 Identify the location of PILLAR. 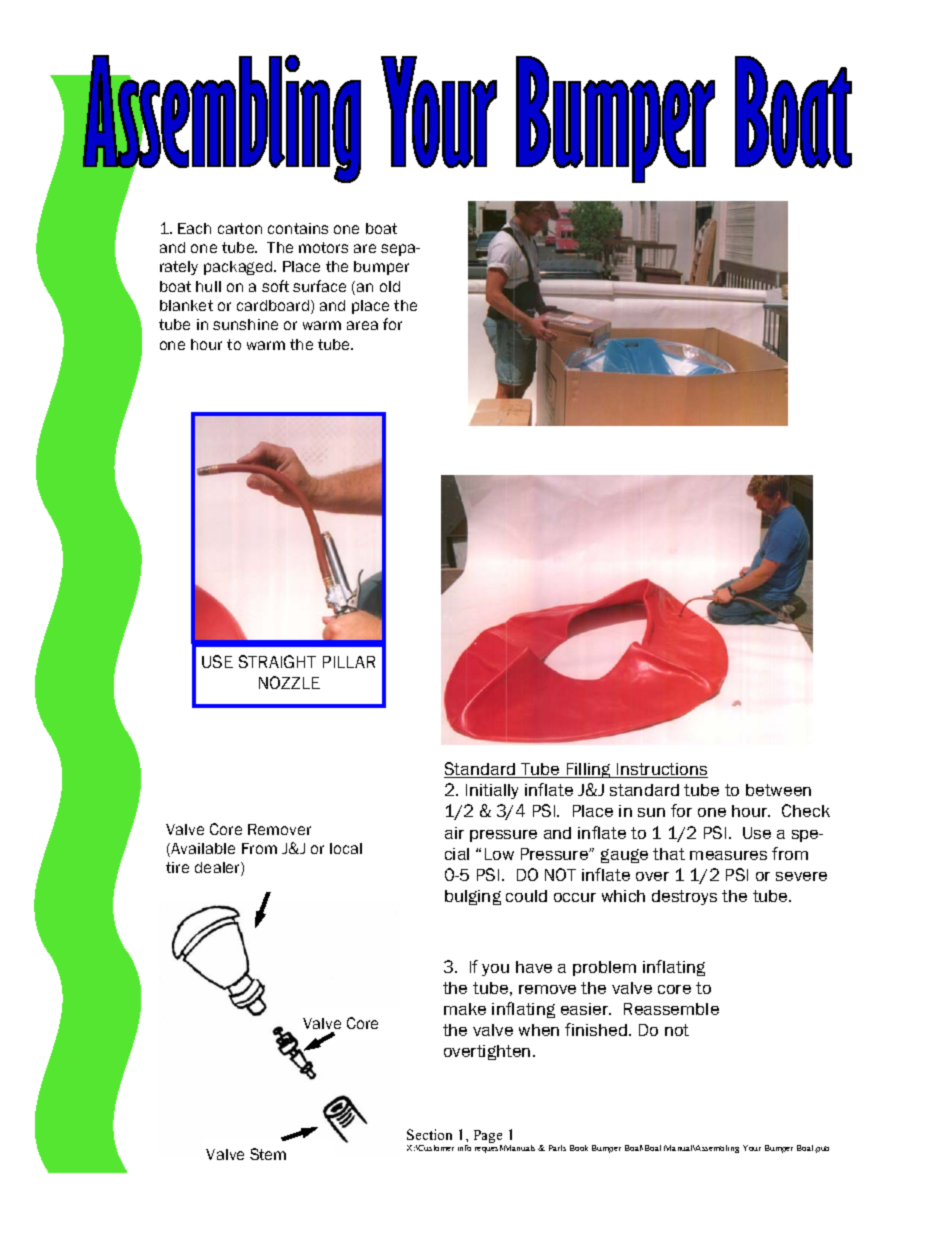
(349, 662).
